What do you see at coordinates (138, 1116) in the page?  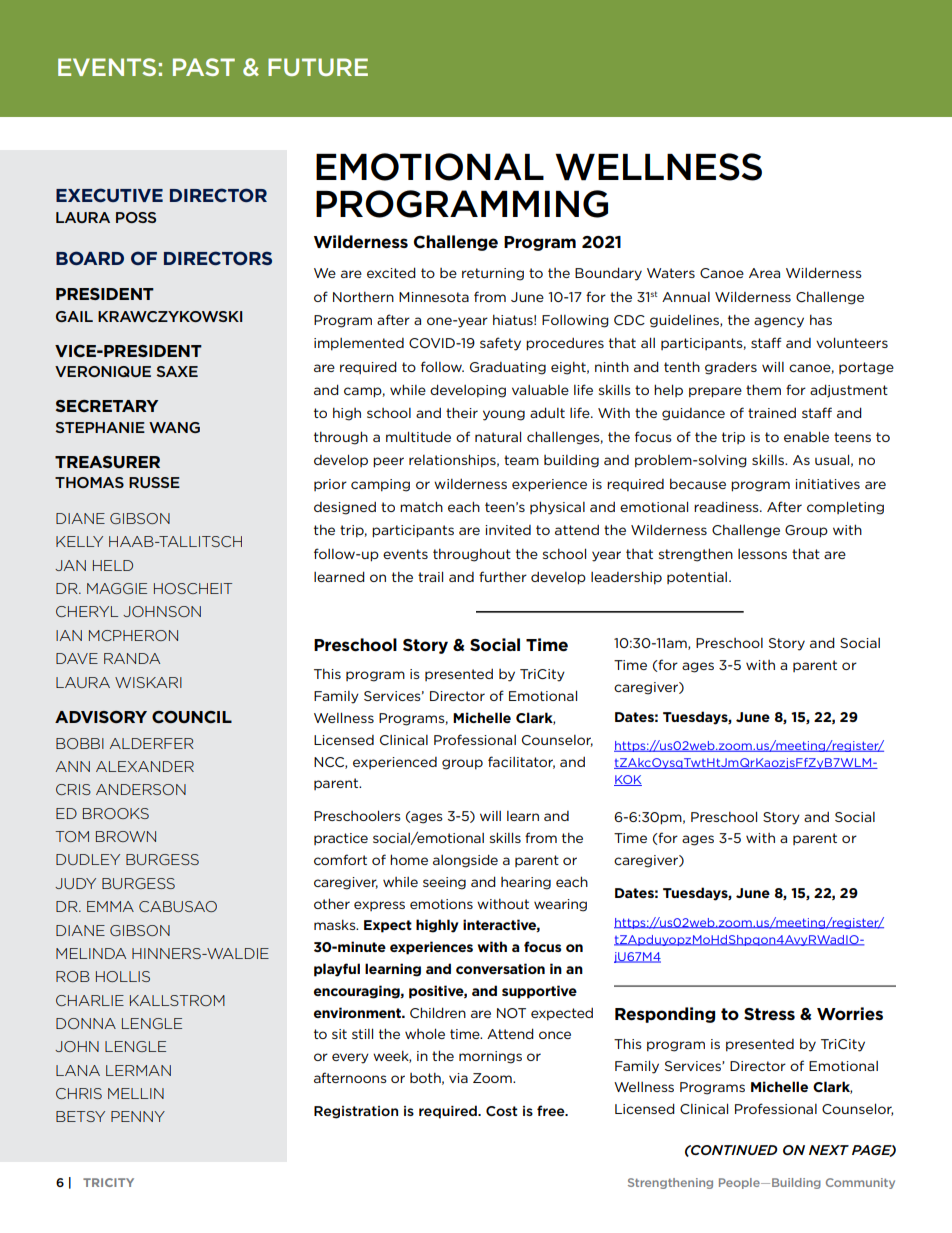 I see `PENNY` at bounding box center [138, 1116].
